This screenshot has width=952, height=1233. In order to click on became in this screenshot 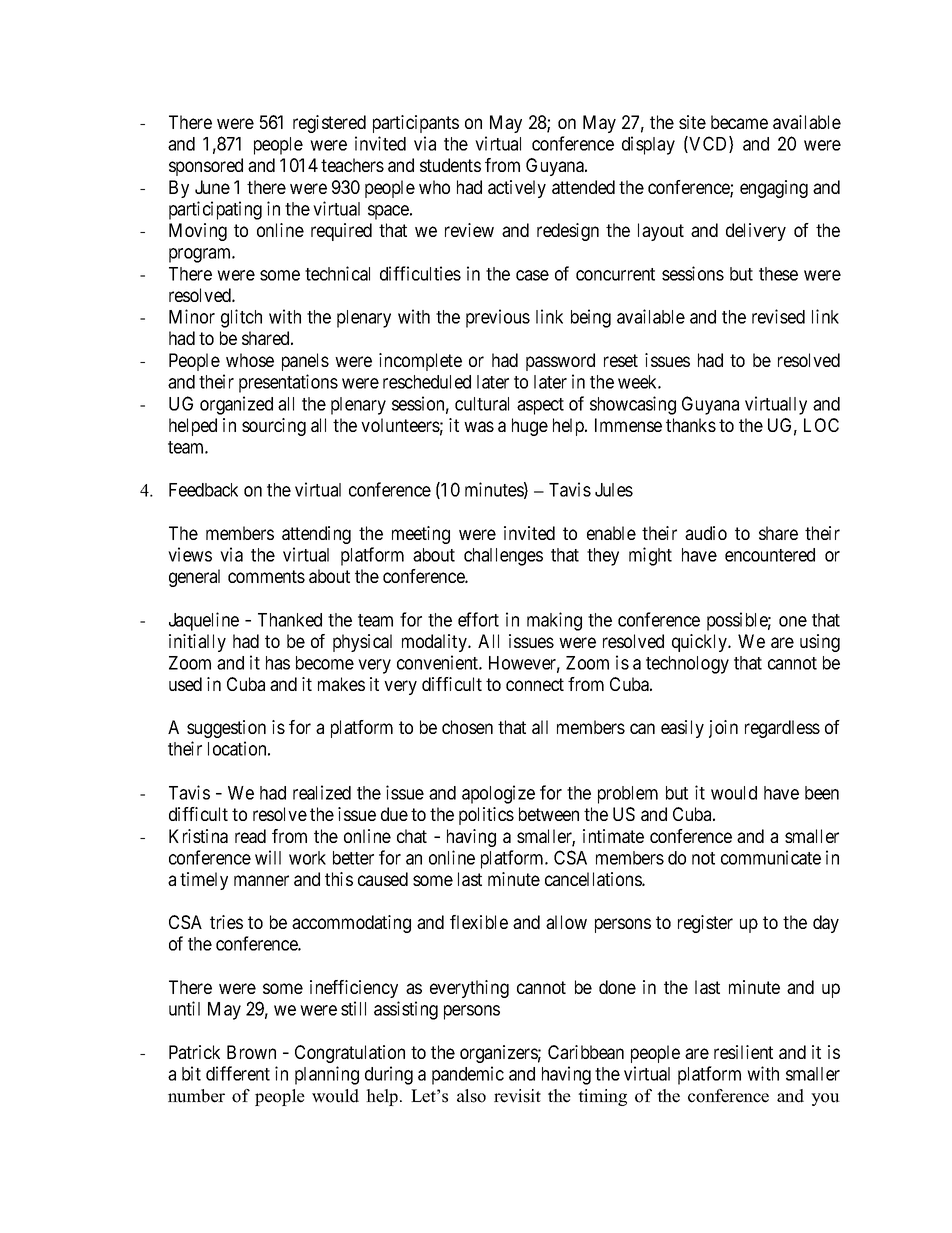, I will do `click(739, 122)`.
